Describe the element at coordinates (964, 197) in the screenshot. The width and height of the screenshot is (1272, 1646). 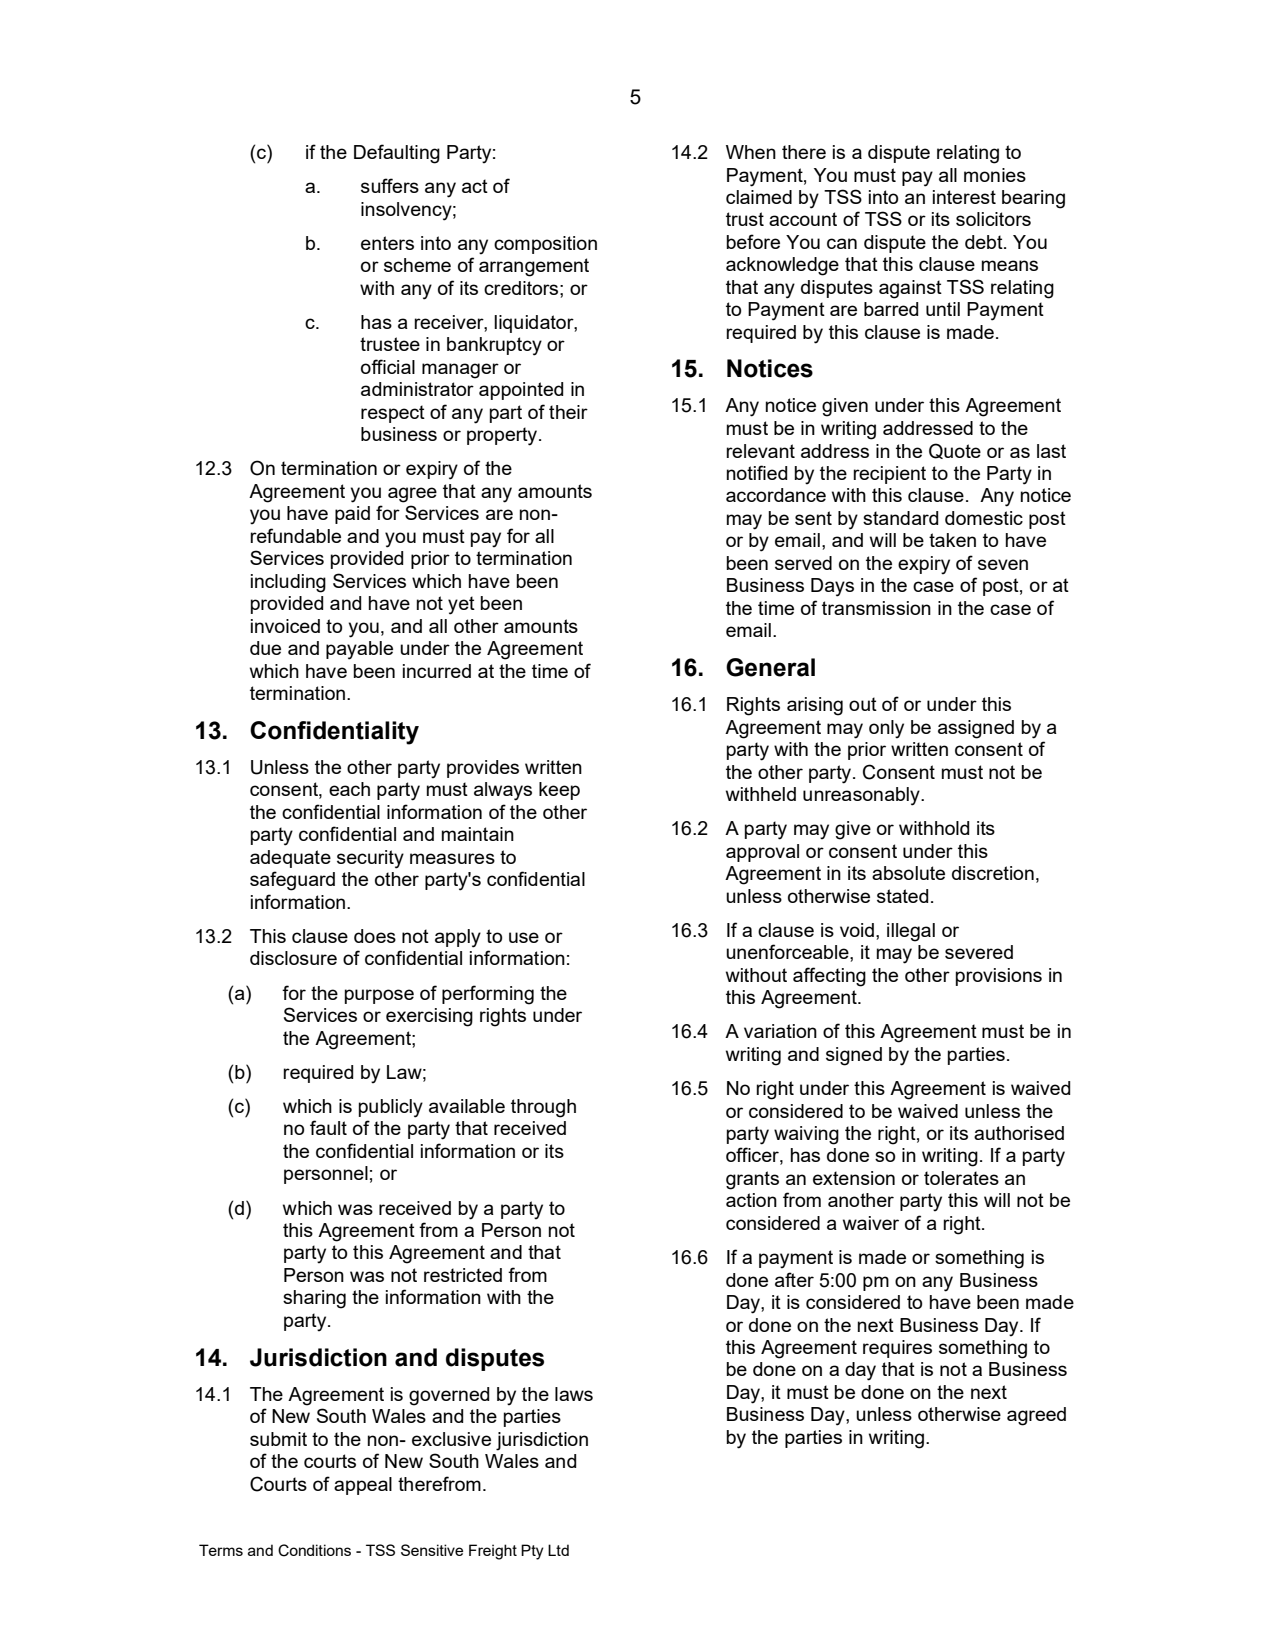
I see `interest` at that location.
